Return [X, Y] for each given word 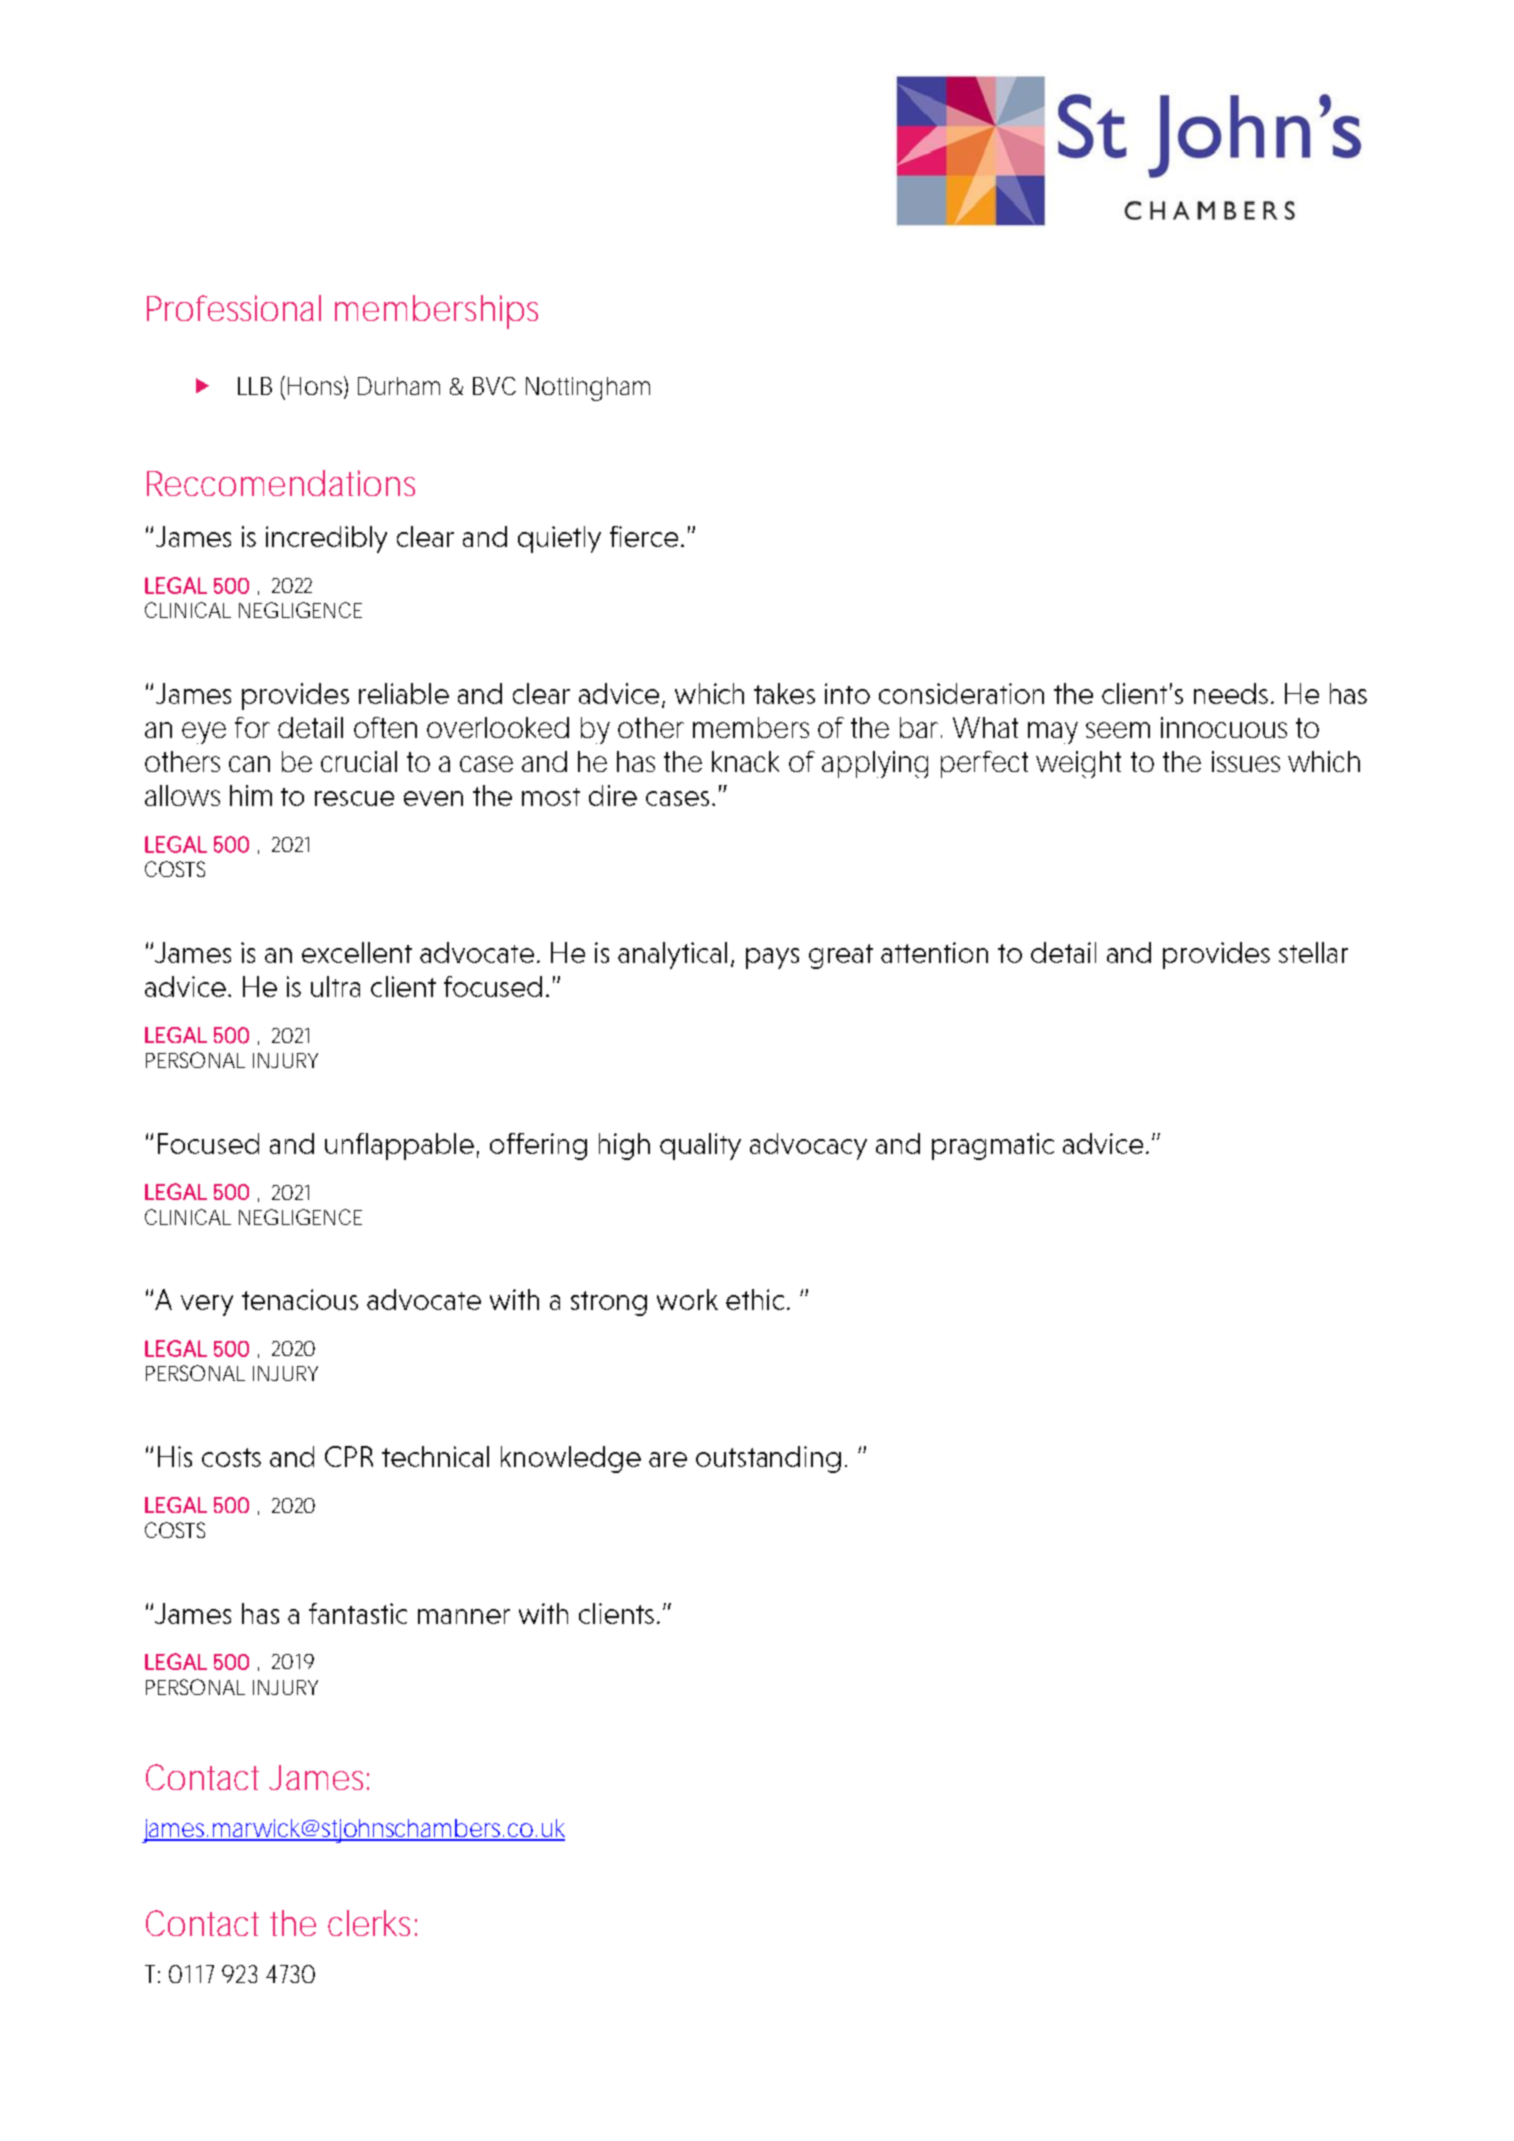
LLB [255, 386]
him [251, 795]
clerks [372, 1923]
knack [745, 761]
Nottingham [588, 389]
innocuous [1224, 727]
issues [1246, 761]
